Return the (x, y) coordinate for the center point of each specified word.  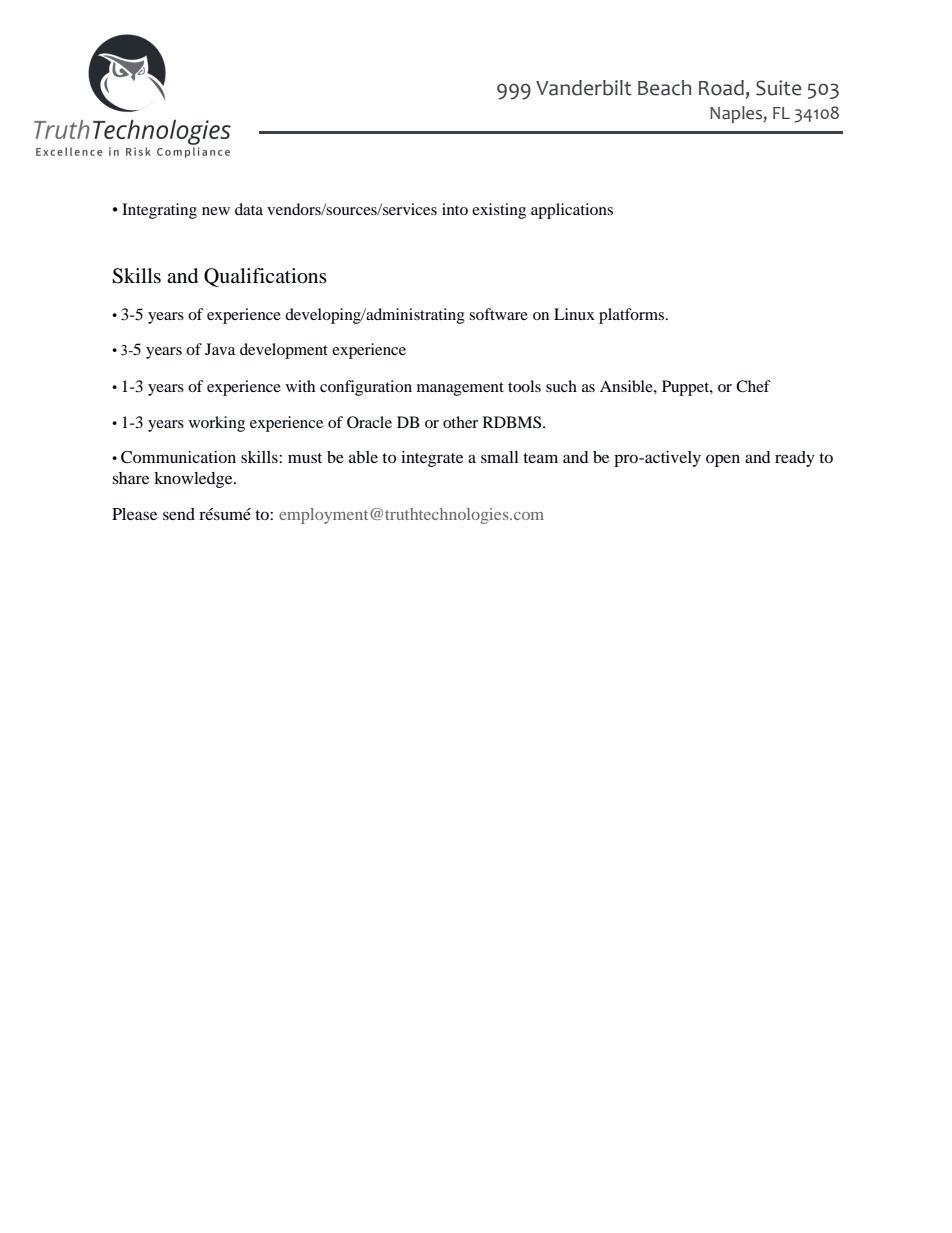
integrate (432, 459)
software (498, 314)
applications (572, 211)
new (216, 211)
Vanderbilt (584, 88)
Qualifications (265, 277)
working (217, 424)
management (460, 389)
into (455, 209)
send (179, 514)
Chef (753, 386)
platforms (631, 316)
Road (721, 88)
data (249, 209)
